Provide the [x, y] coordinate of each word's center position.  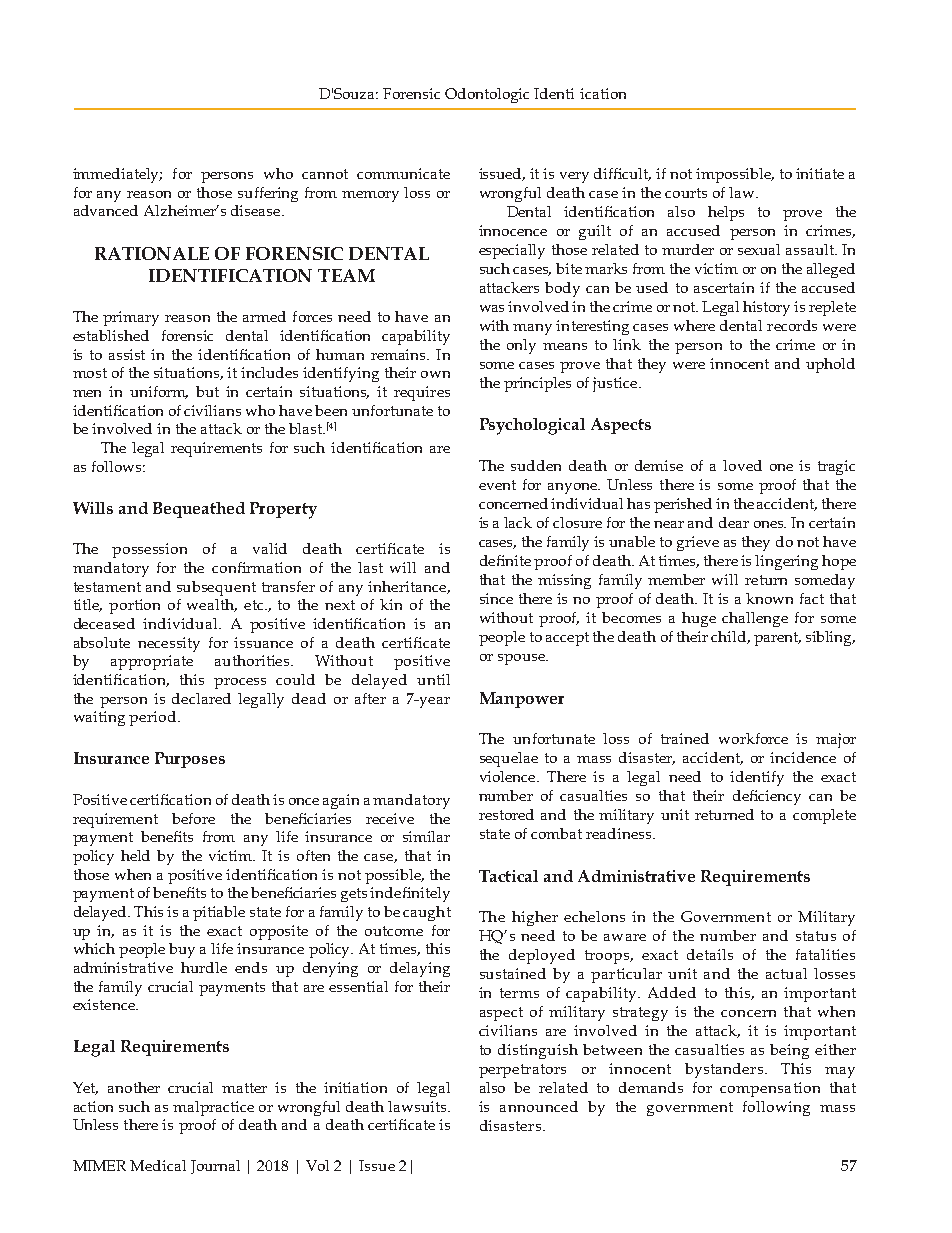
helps [726, 213]
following [776, 1108]
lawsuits [418, 1106]
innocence [513, 230]
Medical [158, 1165]
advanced [106, 210]
